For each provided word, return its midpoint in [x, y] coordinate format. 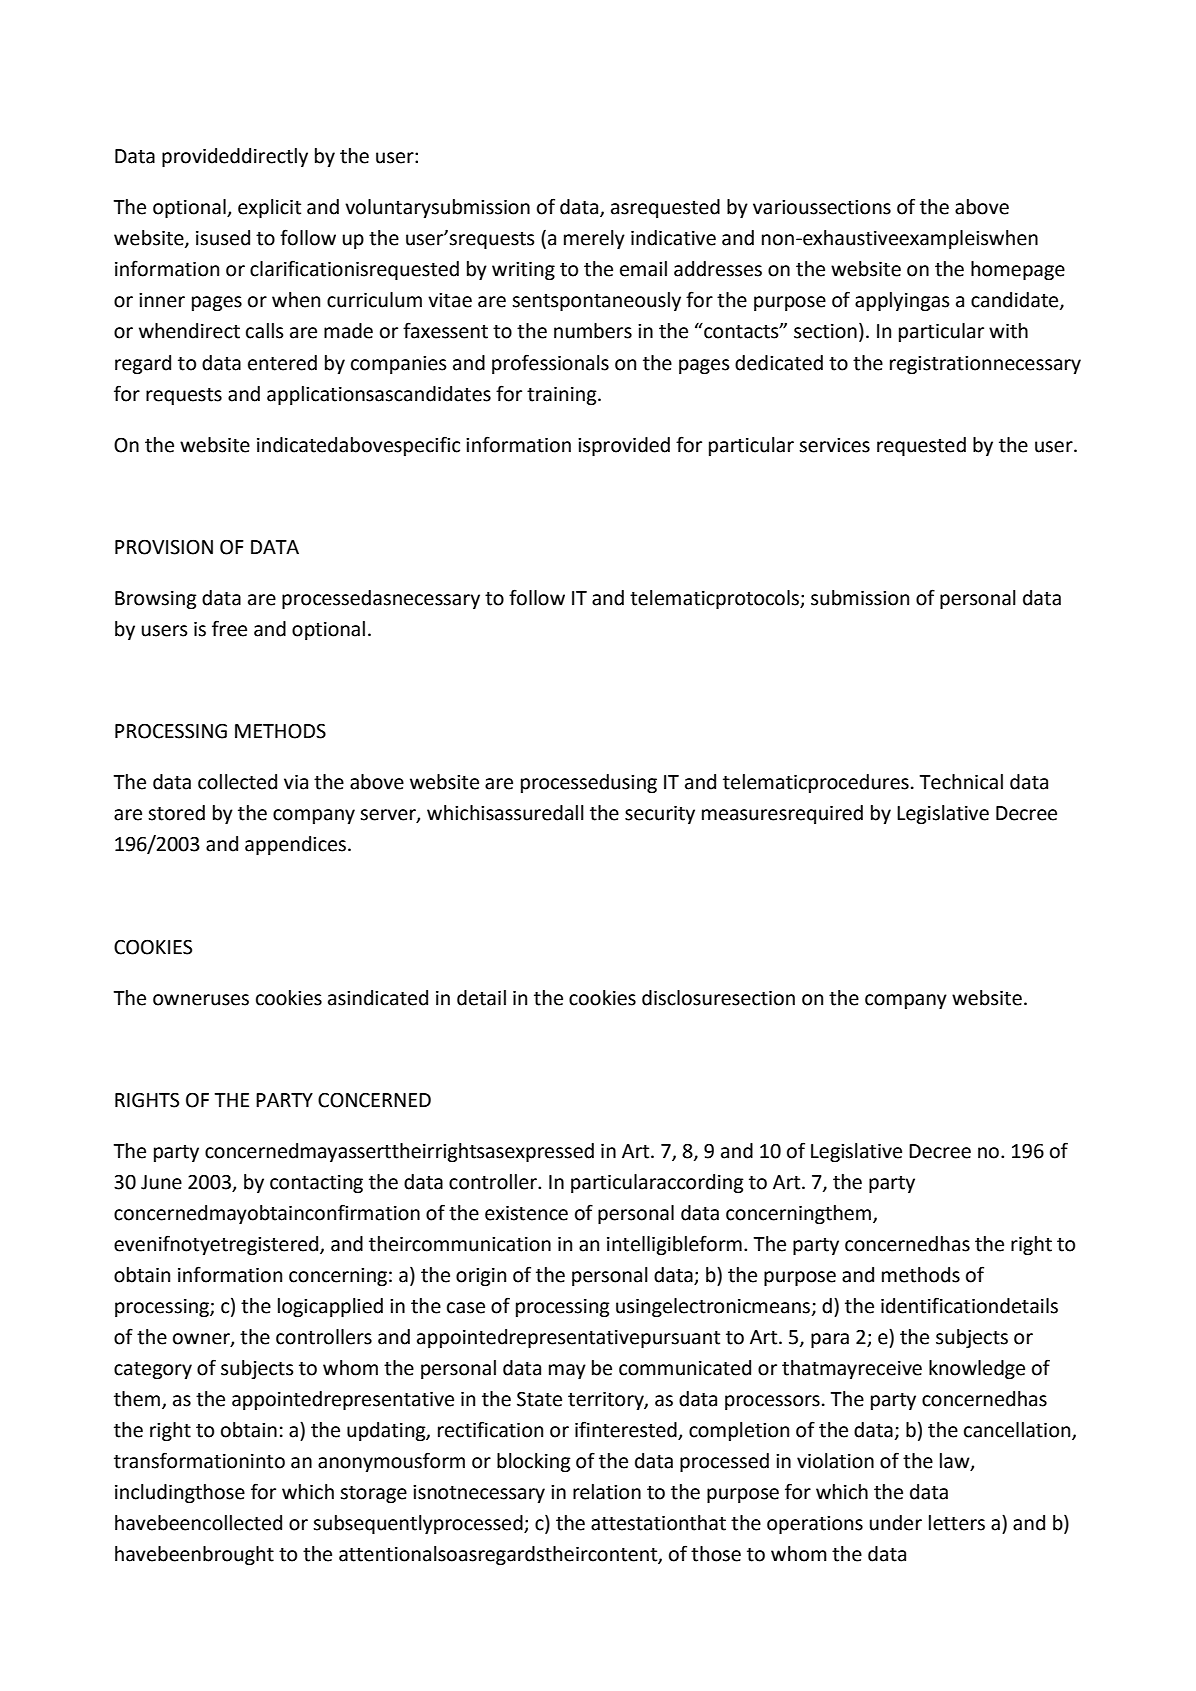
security [660, 815]
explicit [269, 208]
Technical [961, 782]
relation [607, 1492]
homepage [1018, 270]
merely [594, 239]
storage [373, 1494]
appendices [295, 845]
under [896, 1523]
